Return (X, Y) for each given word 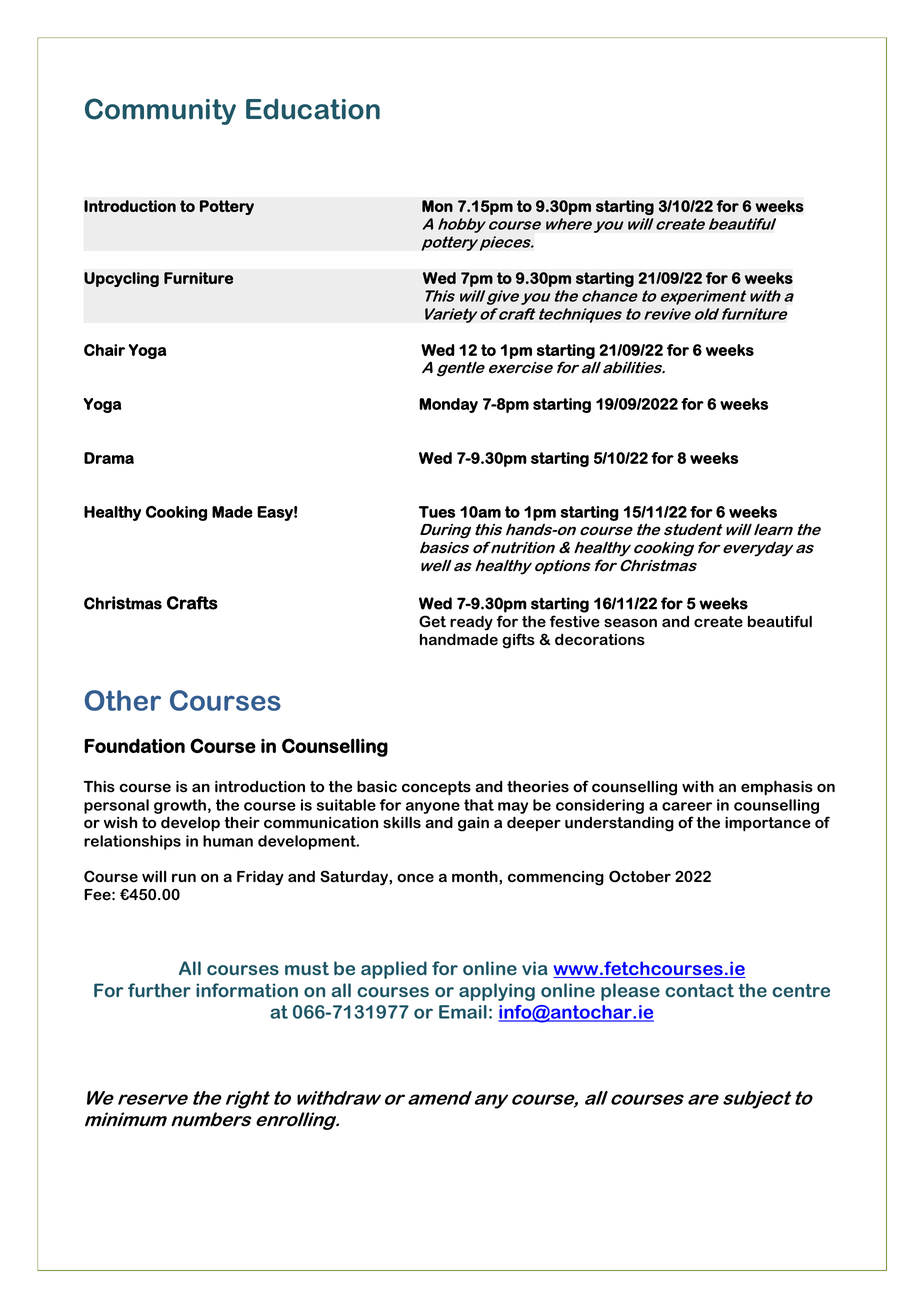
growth (180, 806)
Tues (437, 512)
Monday (448, 405)
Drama (109, 458)
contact (699, 990)
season (630, 623)
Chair (104, 350)
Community (160, 111)
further (159, 990)
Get (432, 621)
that (479, 805)
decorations (600, 639)
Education (313, 109)
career (687, 806)
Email (463, 1012)
